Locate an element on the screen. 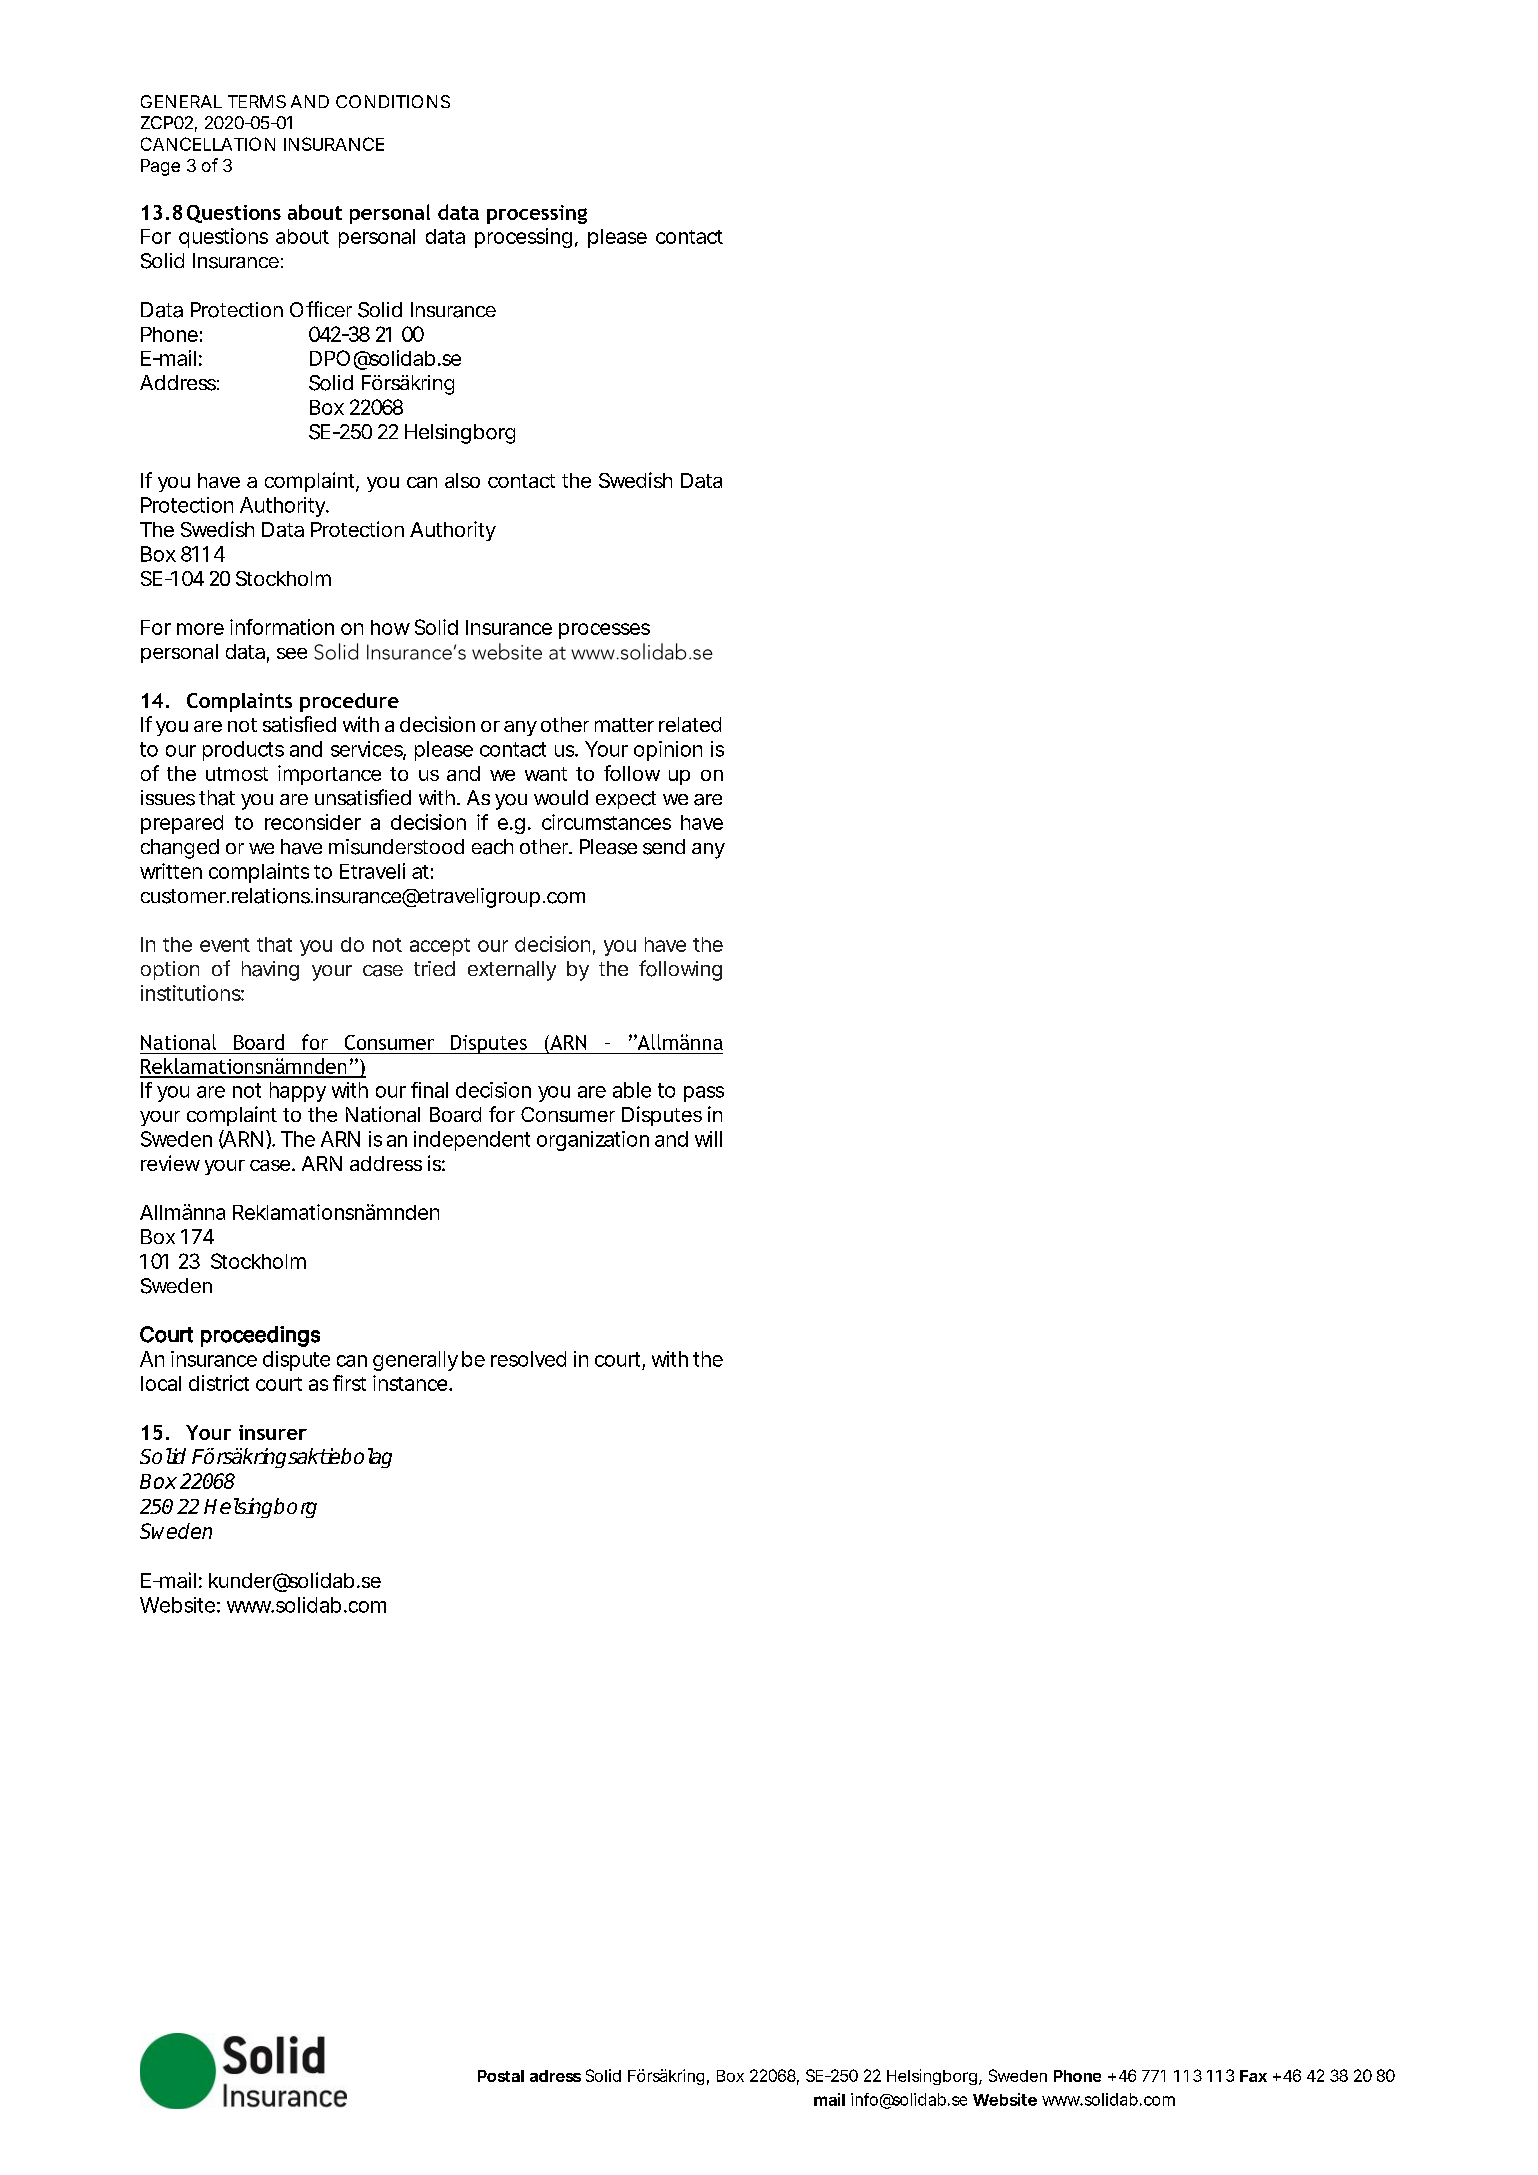  CONDITIONS is located at coordinates (393, 101).
